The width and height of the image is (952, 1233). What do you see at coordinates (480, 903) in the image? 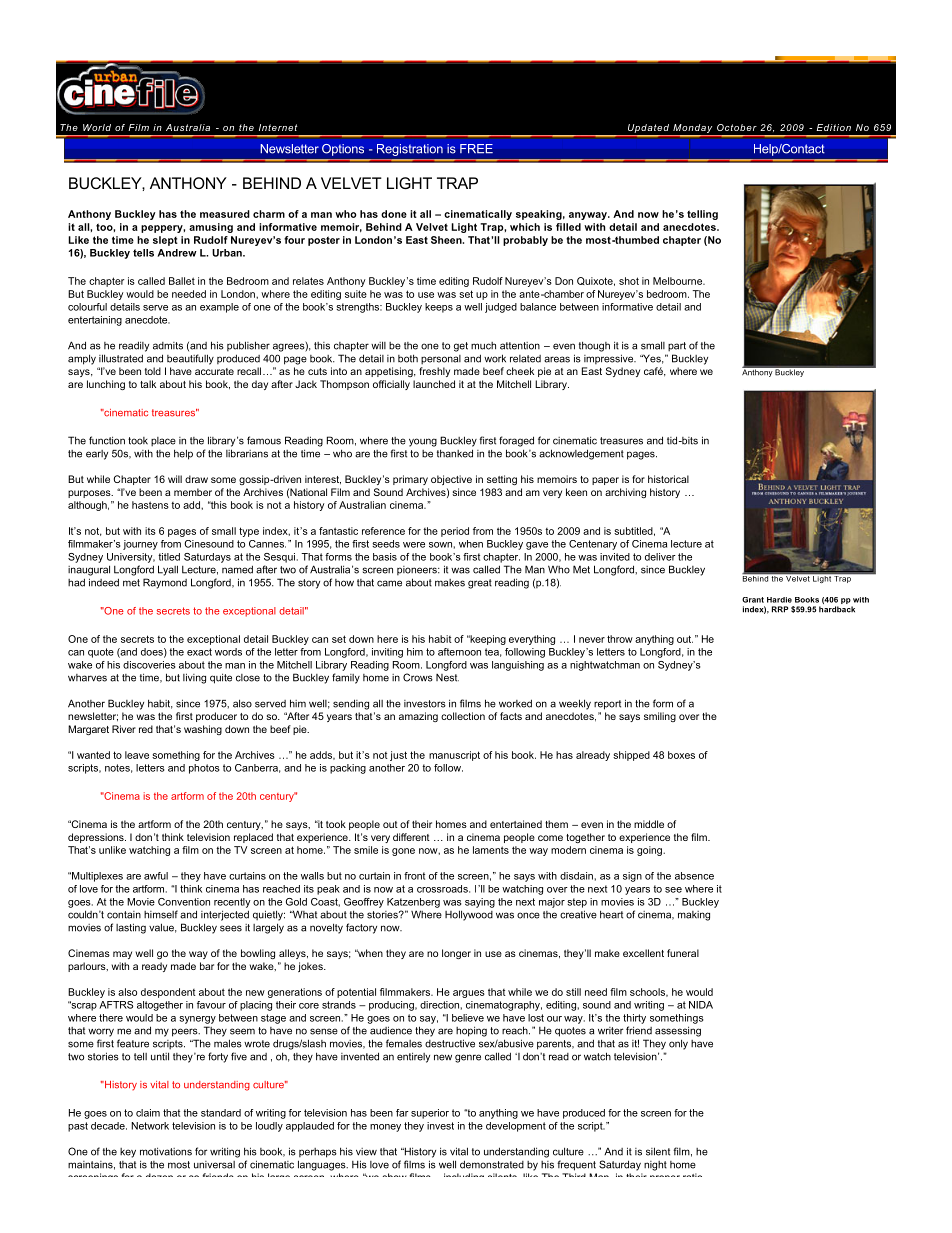
I see `saying` at bounding box center [480, 903].
